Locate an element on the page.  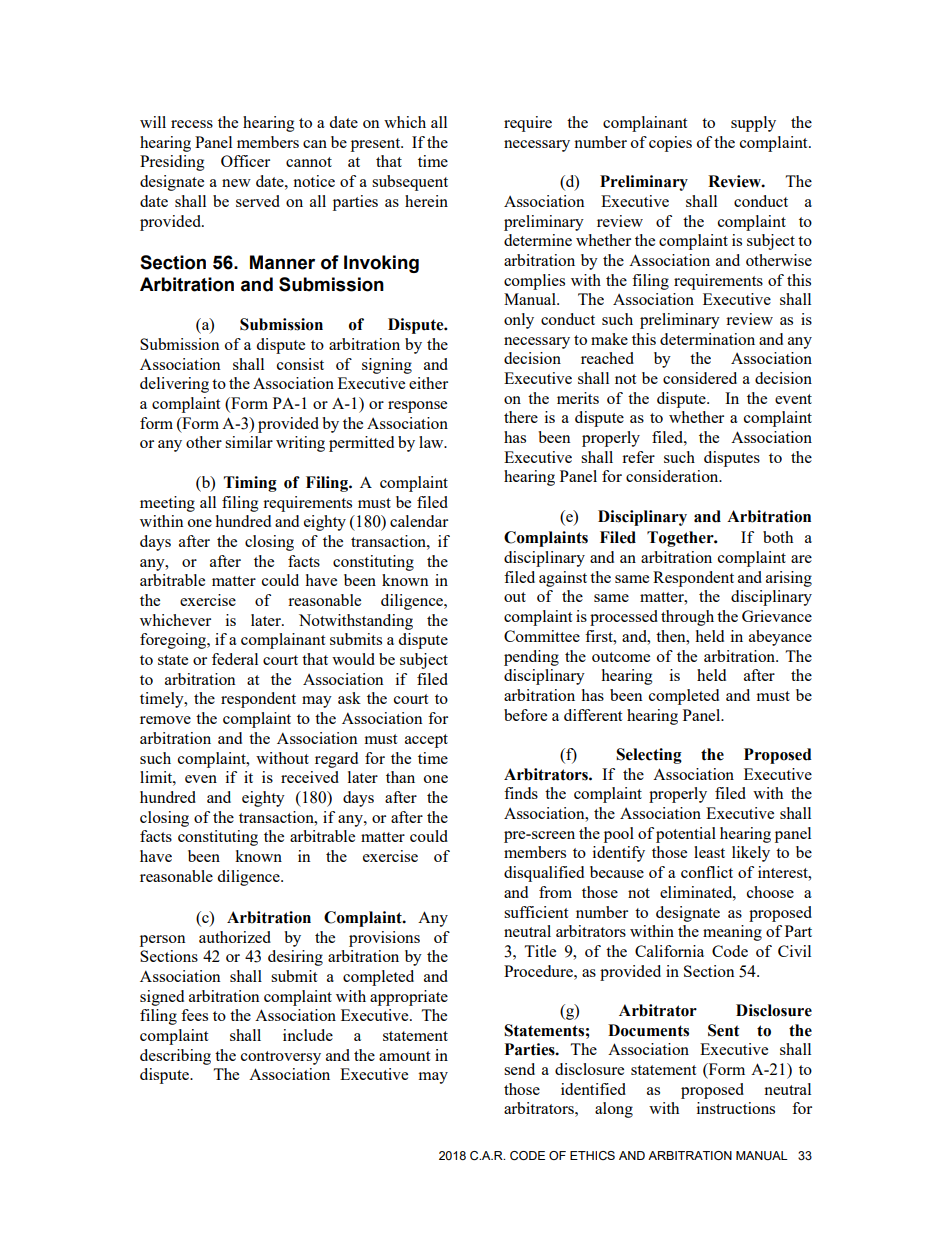
pending is located at coordinates (531, 658).
